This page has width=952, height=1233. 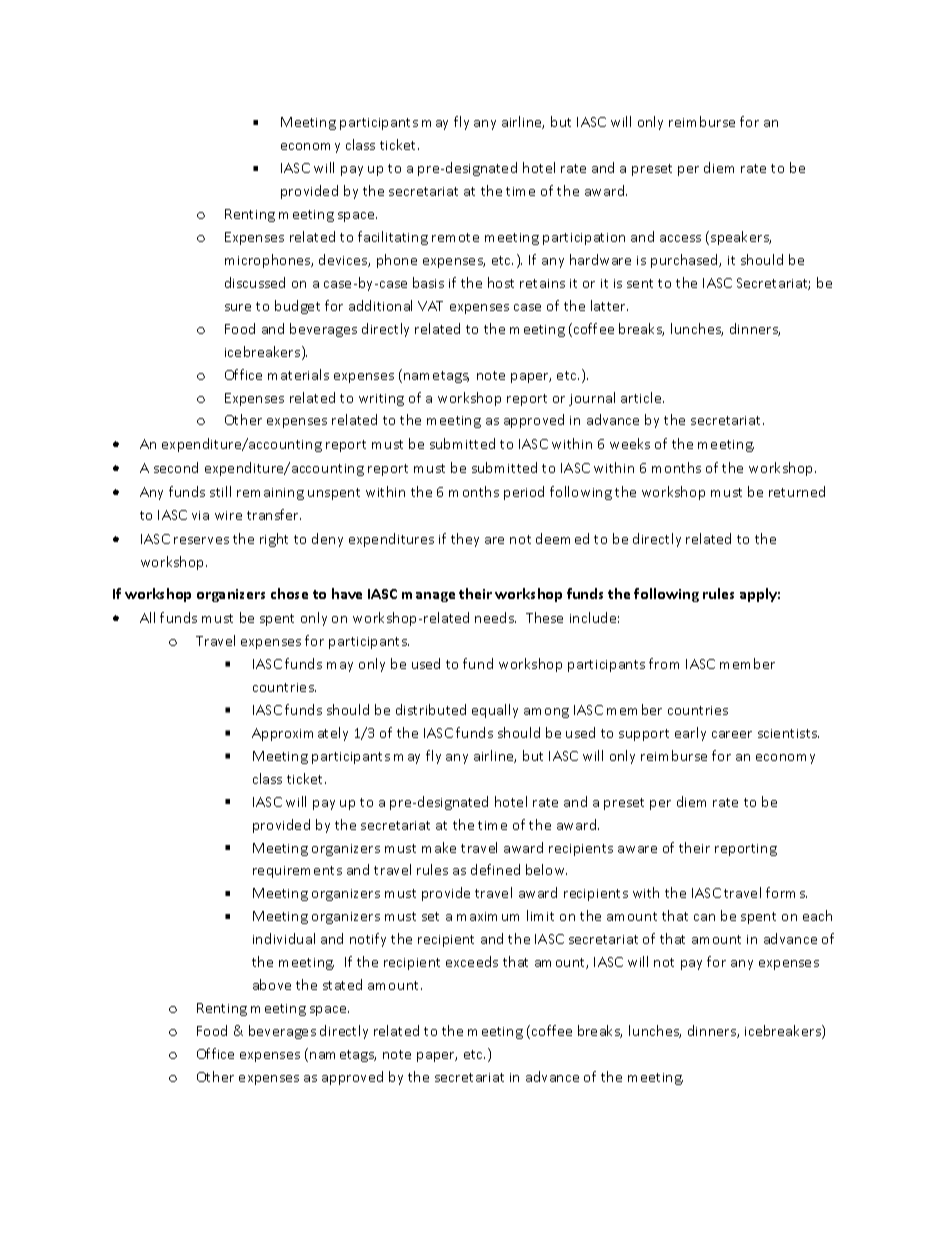 I want to click on access, so click(x=680, y=238).
